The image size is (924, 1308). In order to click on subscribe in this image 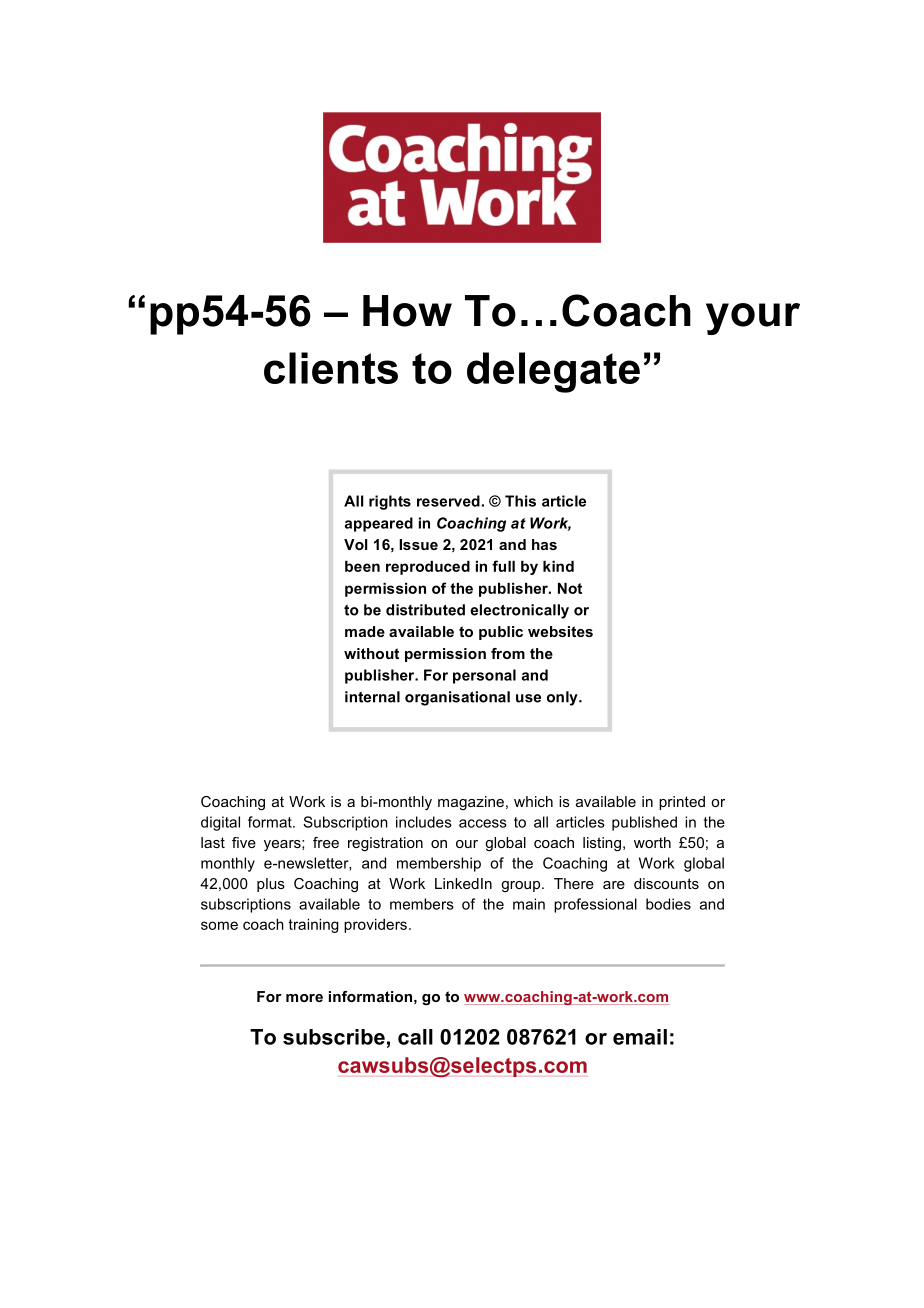, I will do `click(334, 1037)`.
